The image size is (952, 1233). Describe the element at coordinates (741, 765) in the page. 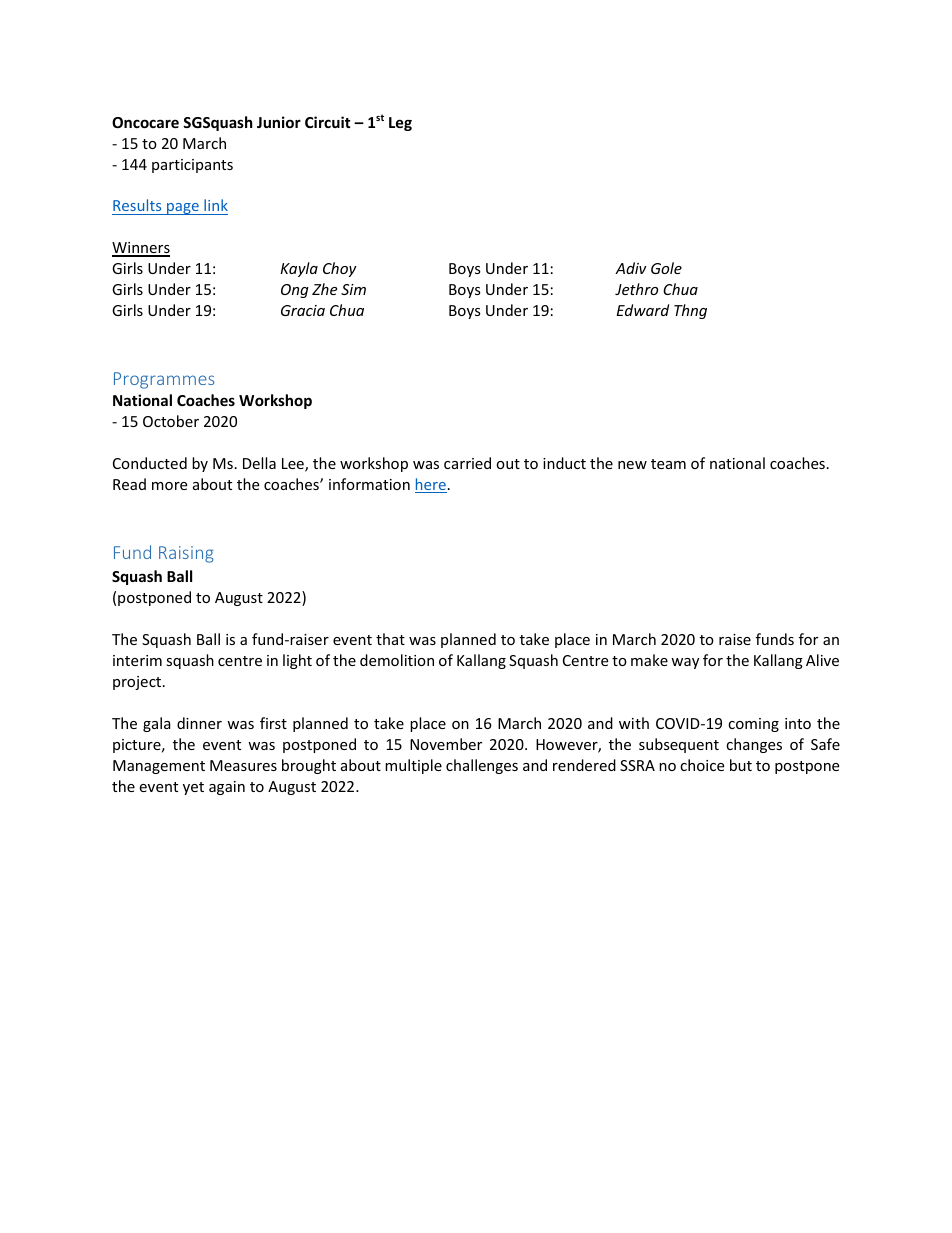

I see `but` at that location.
